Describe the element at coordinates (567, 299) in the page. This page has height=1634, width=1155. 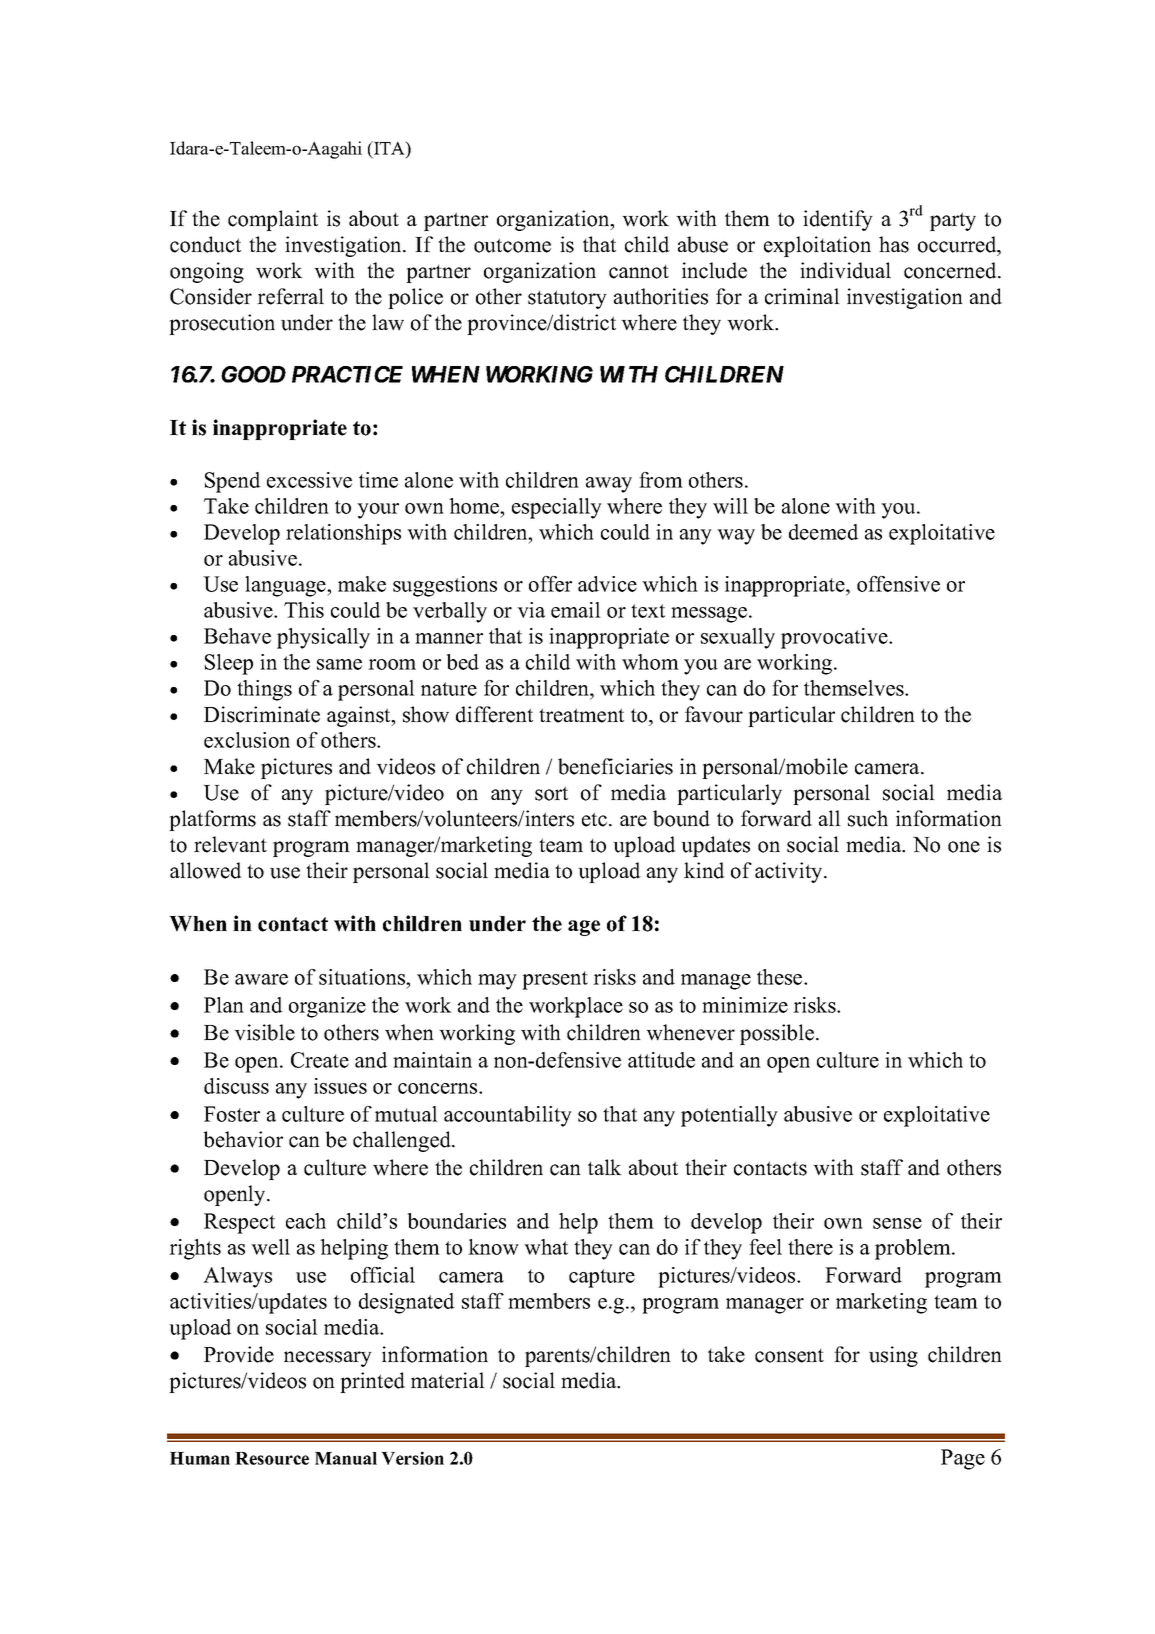
I see `statutory` at that location.
